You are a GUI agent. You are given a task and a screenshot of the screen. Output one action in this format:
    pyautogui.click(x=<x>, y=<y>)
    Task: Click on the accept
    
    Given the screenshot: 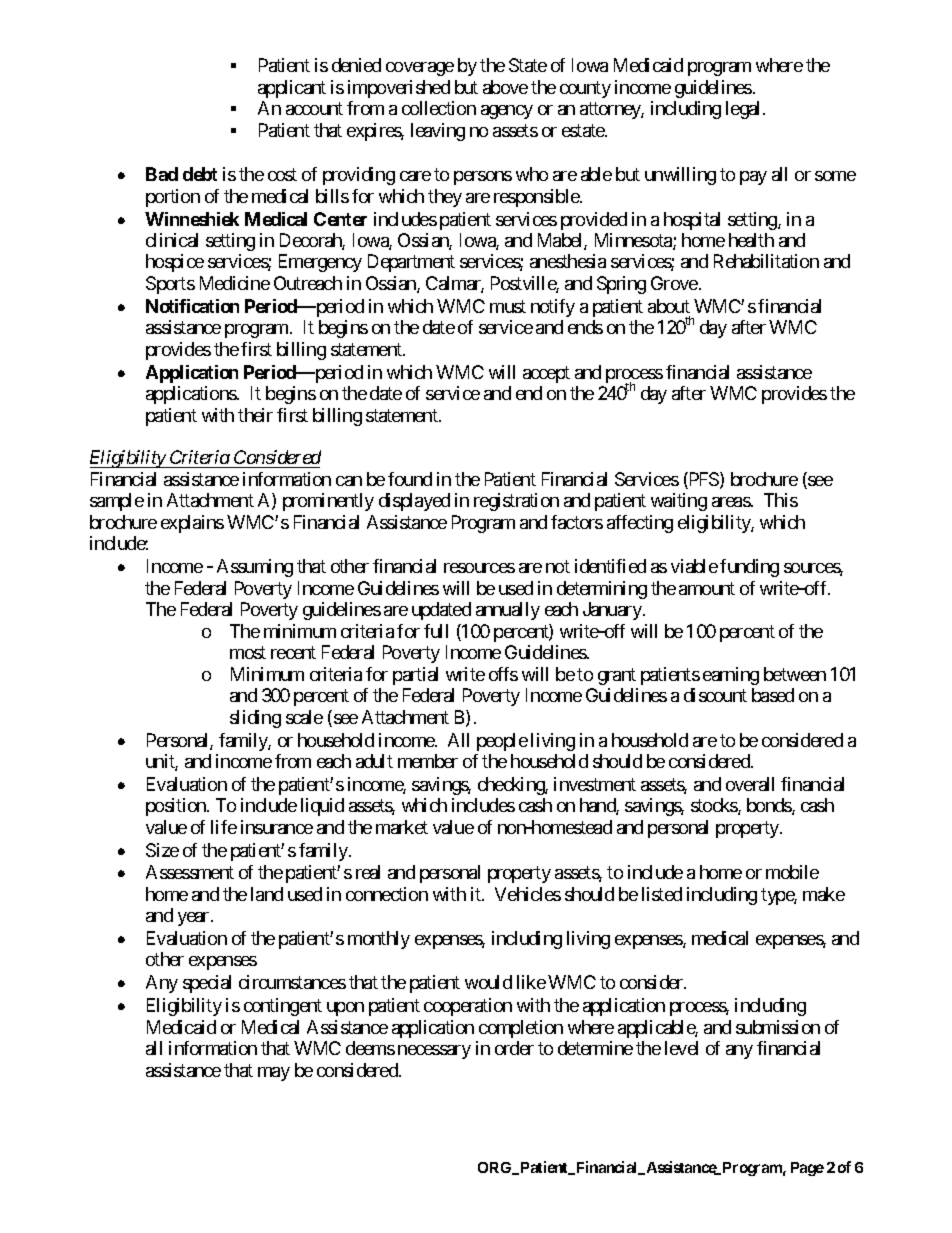 What is the action you would take?
    pyautogui.click(x=546, y=374)
